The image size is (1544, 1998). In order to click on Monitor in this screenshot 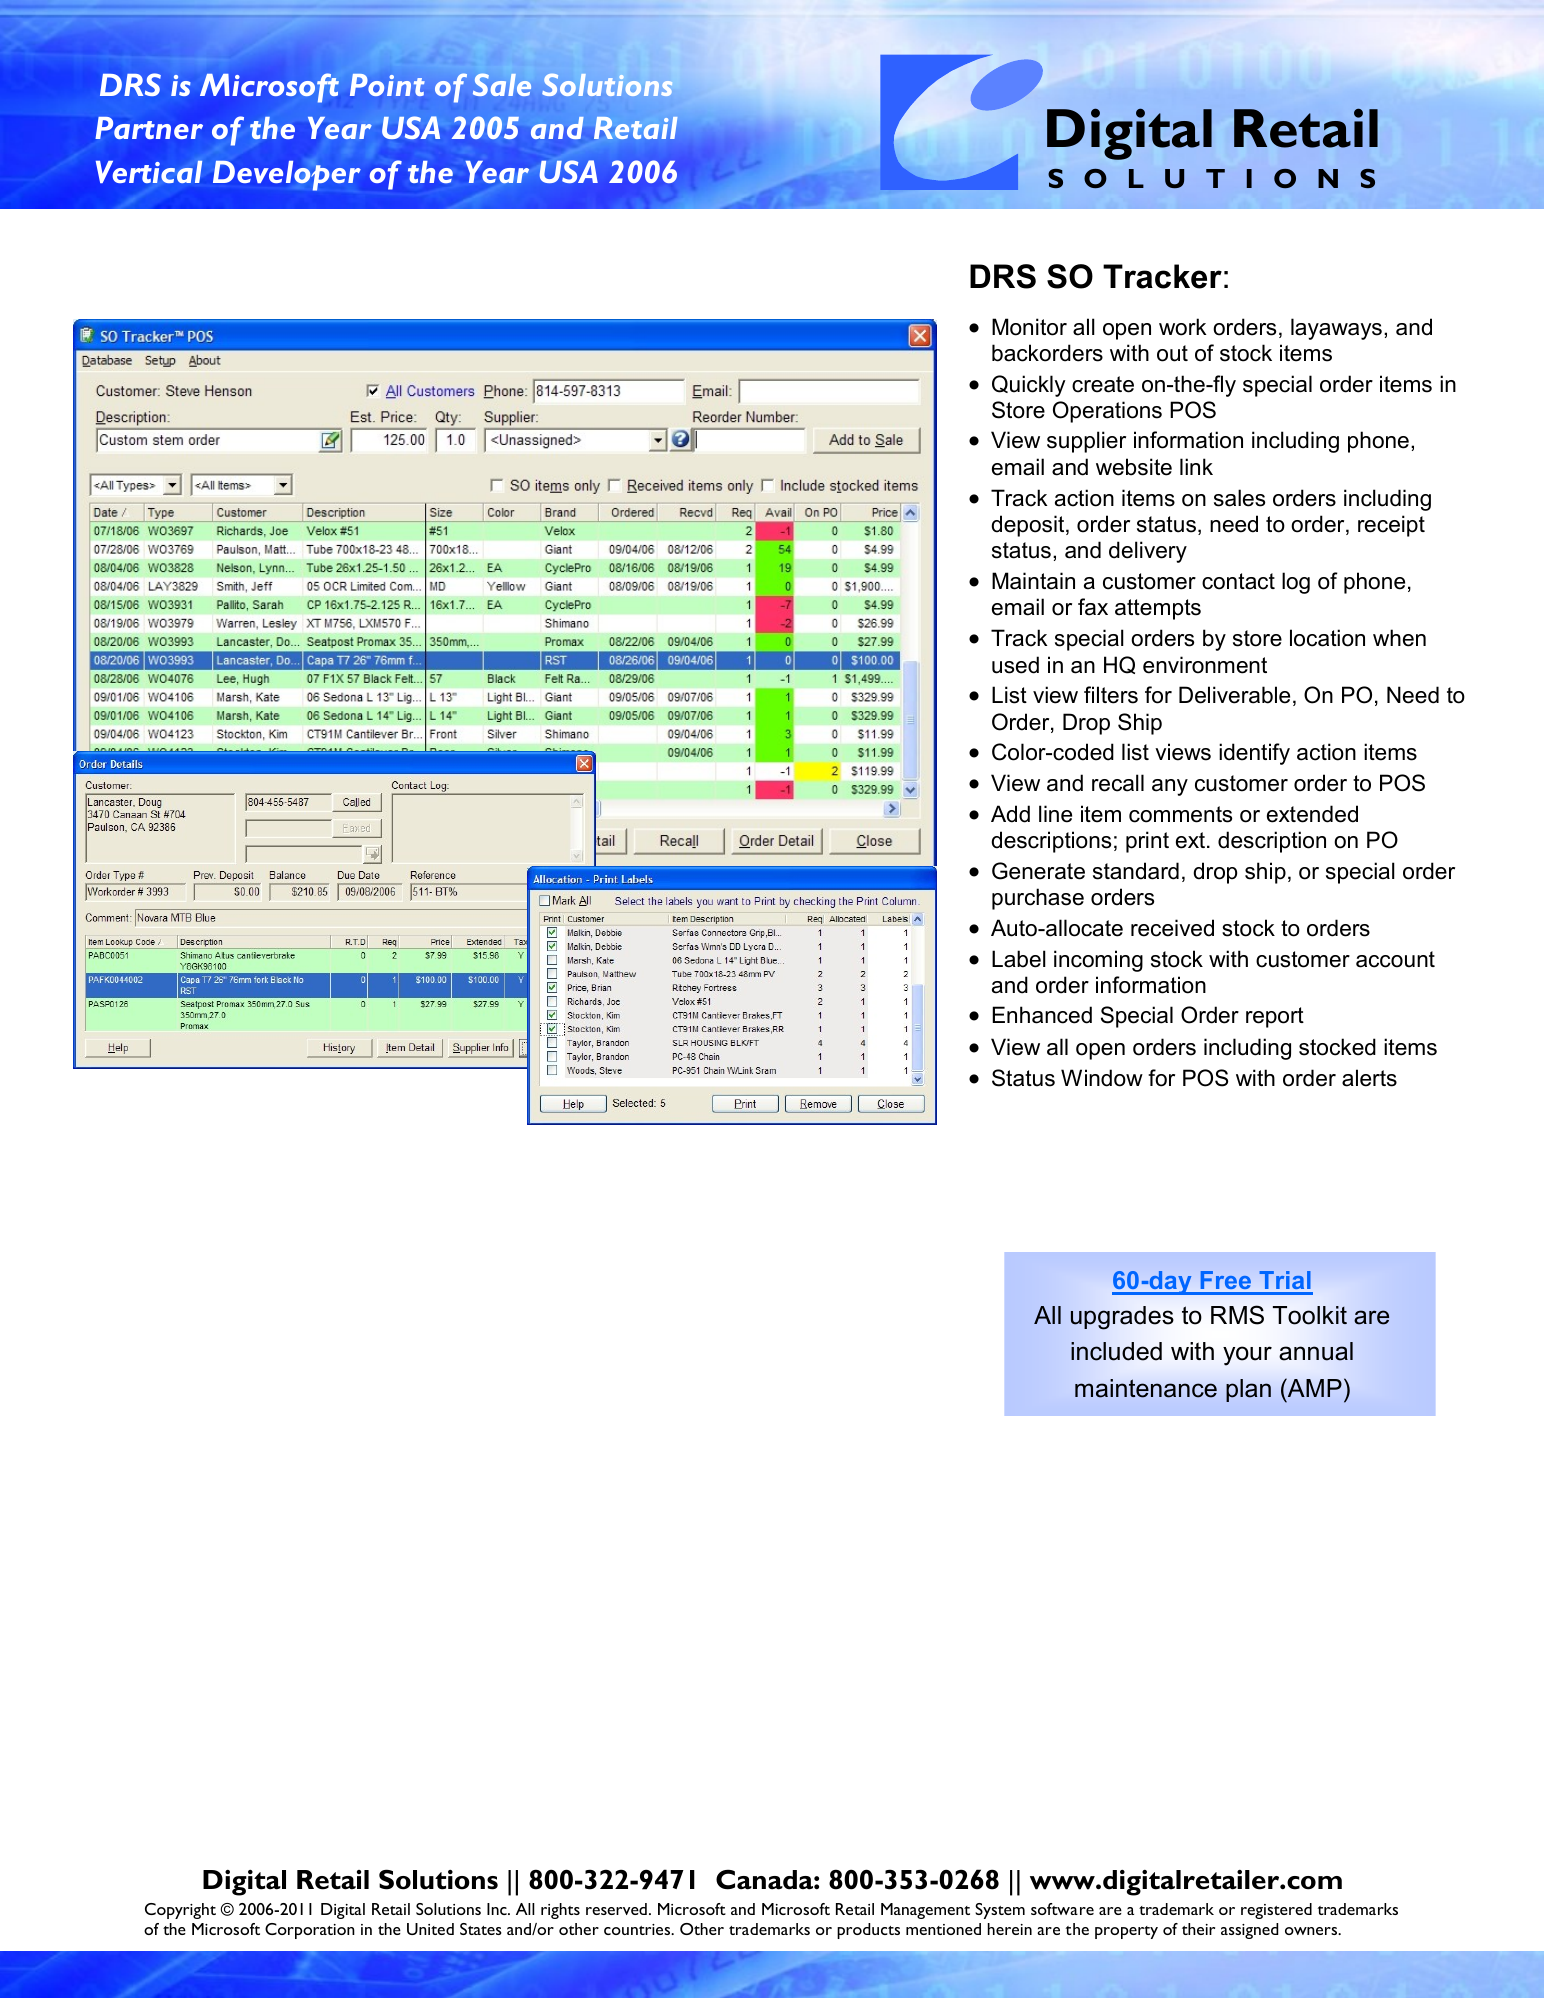, I will do `click(1029, 327)`.
